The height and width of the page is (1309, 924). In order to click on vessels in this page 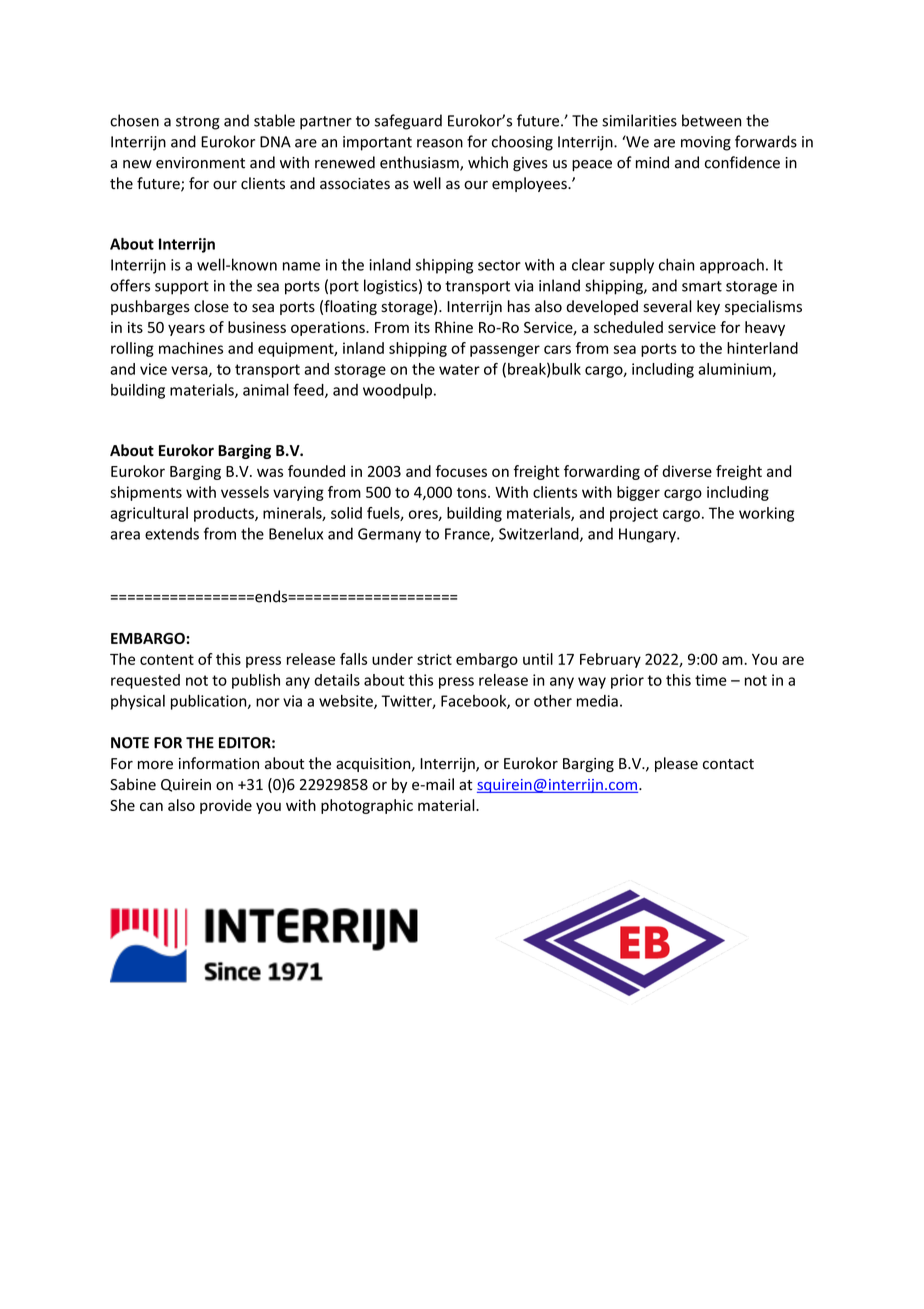, I will do `click(245, 492)`.
